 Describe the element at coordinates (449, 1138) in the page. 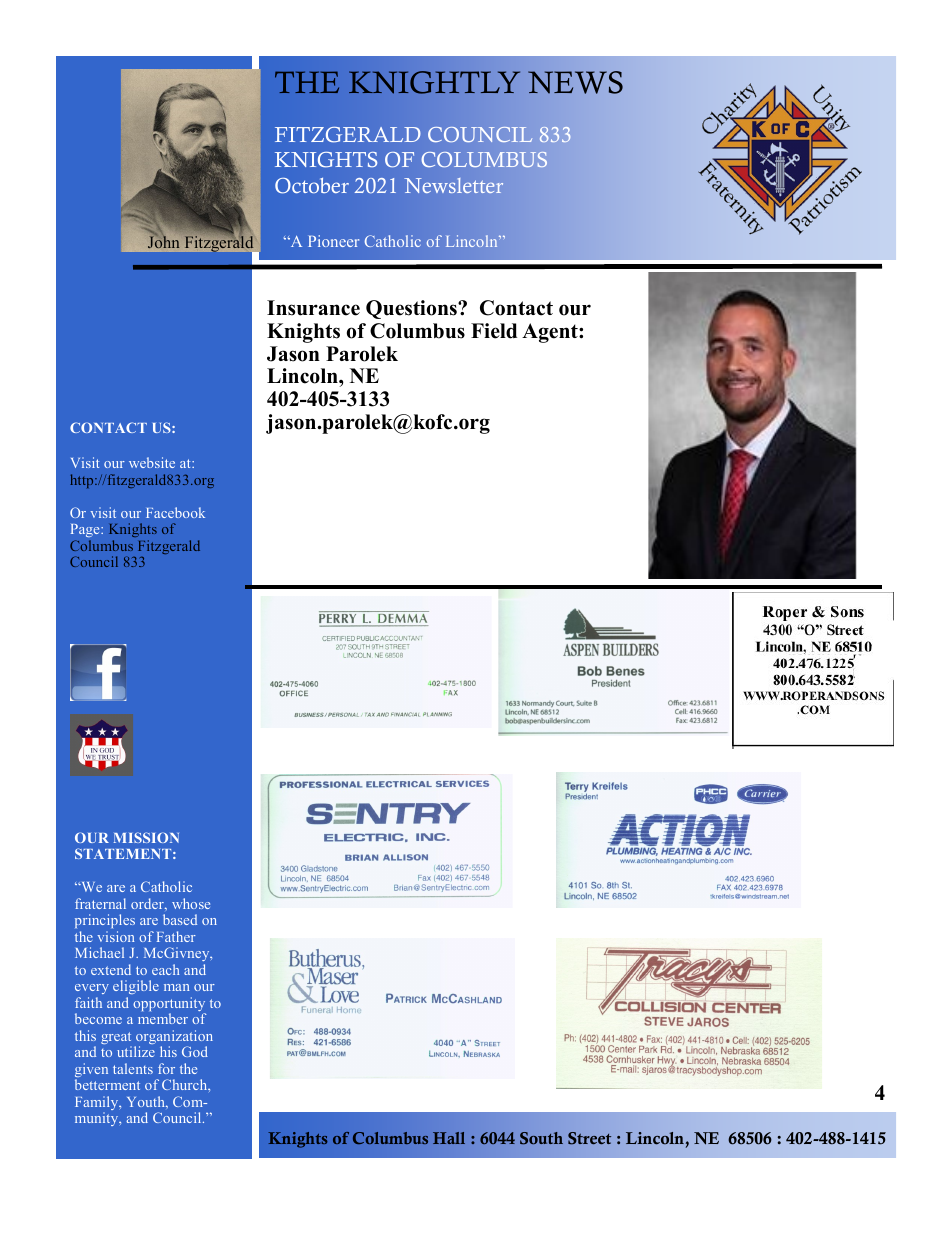

I see `Hall` at that location.
